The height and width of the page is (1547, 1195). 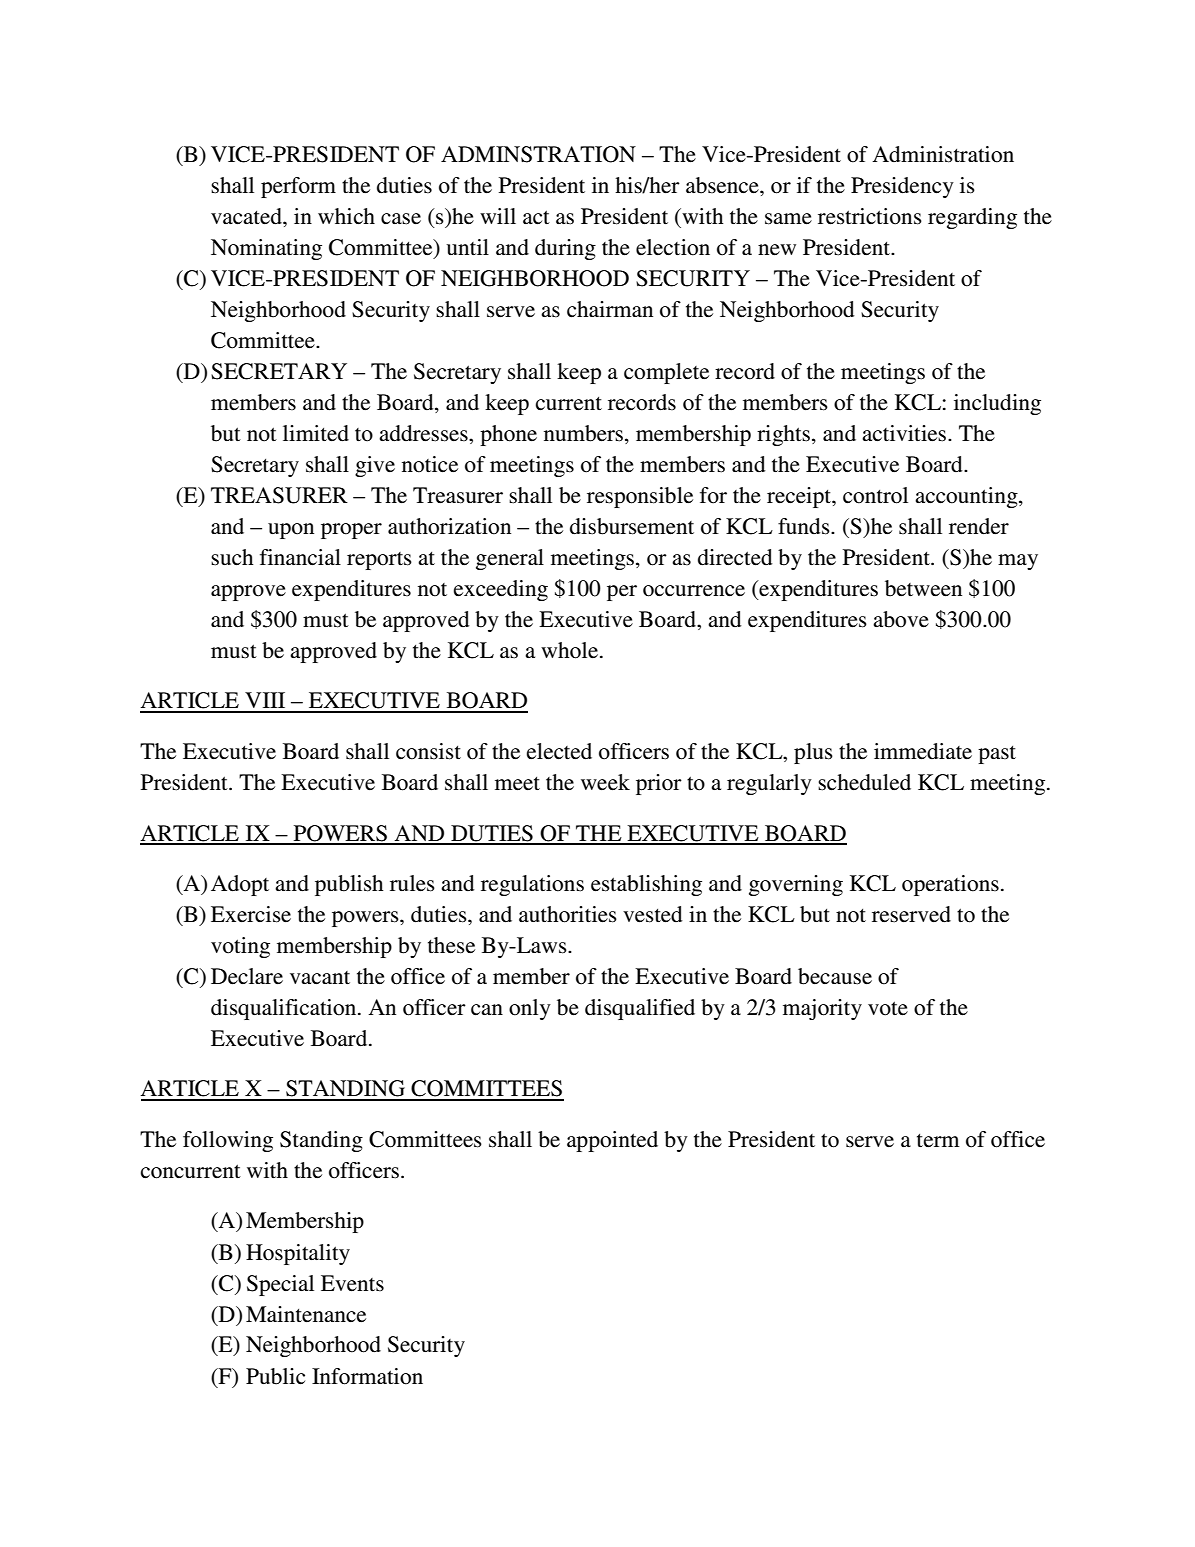 I want to click on immediate, so click(x=923, y=751).
